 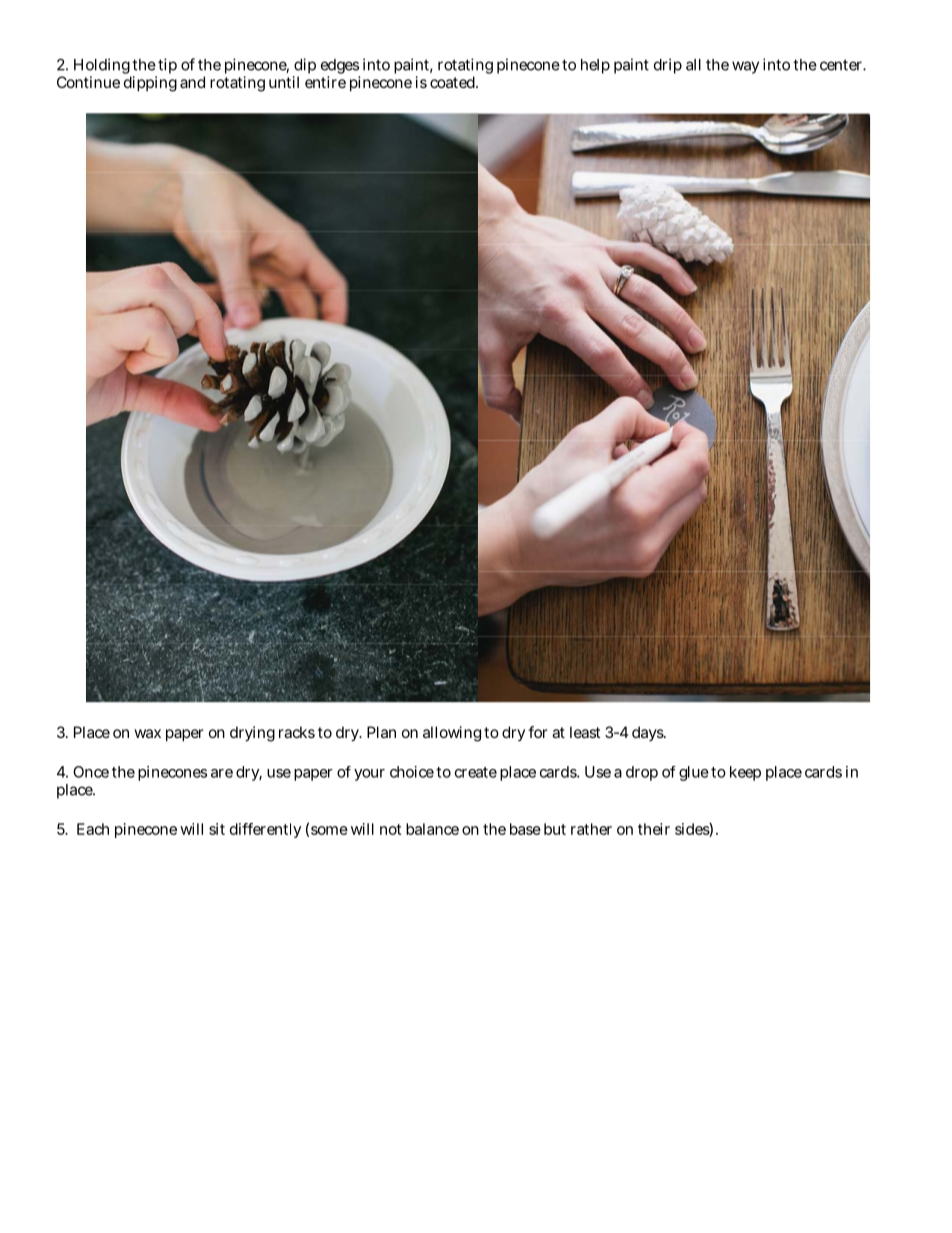 What do you see at coordinates (192, 82) in the image?
I see `and` at bounding box center [192, 82].
